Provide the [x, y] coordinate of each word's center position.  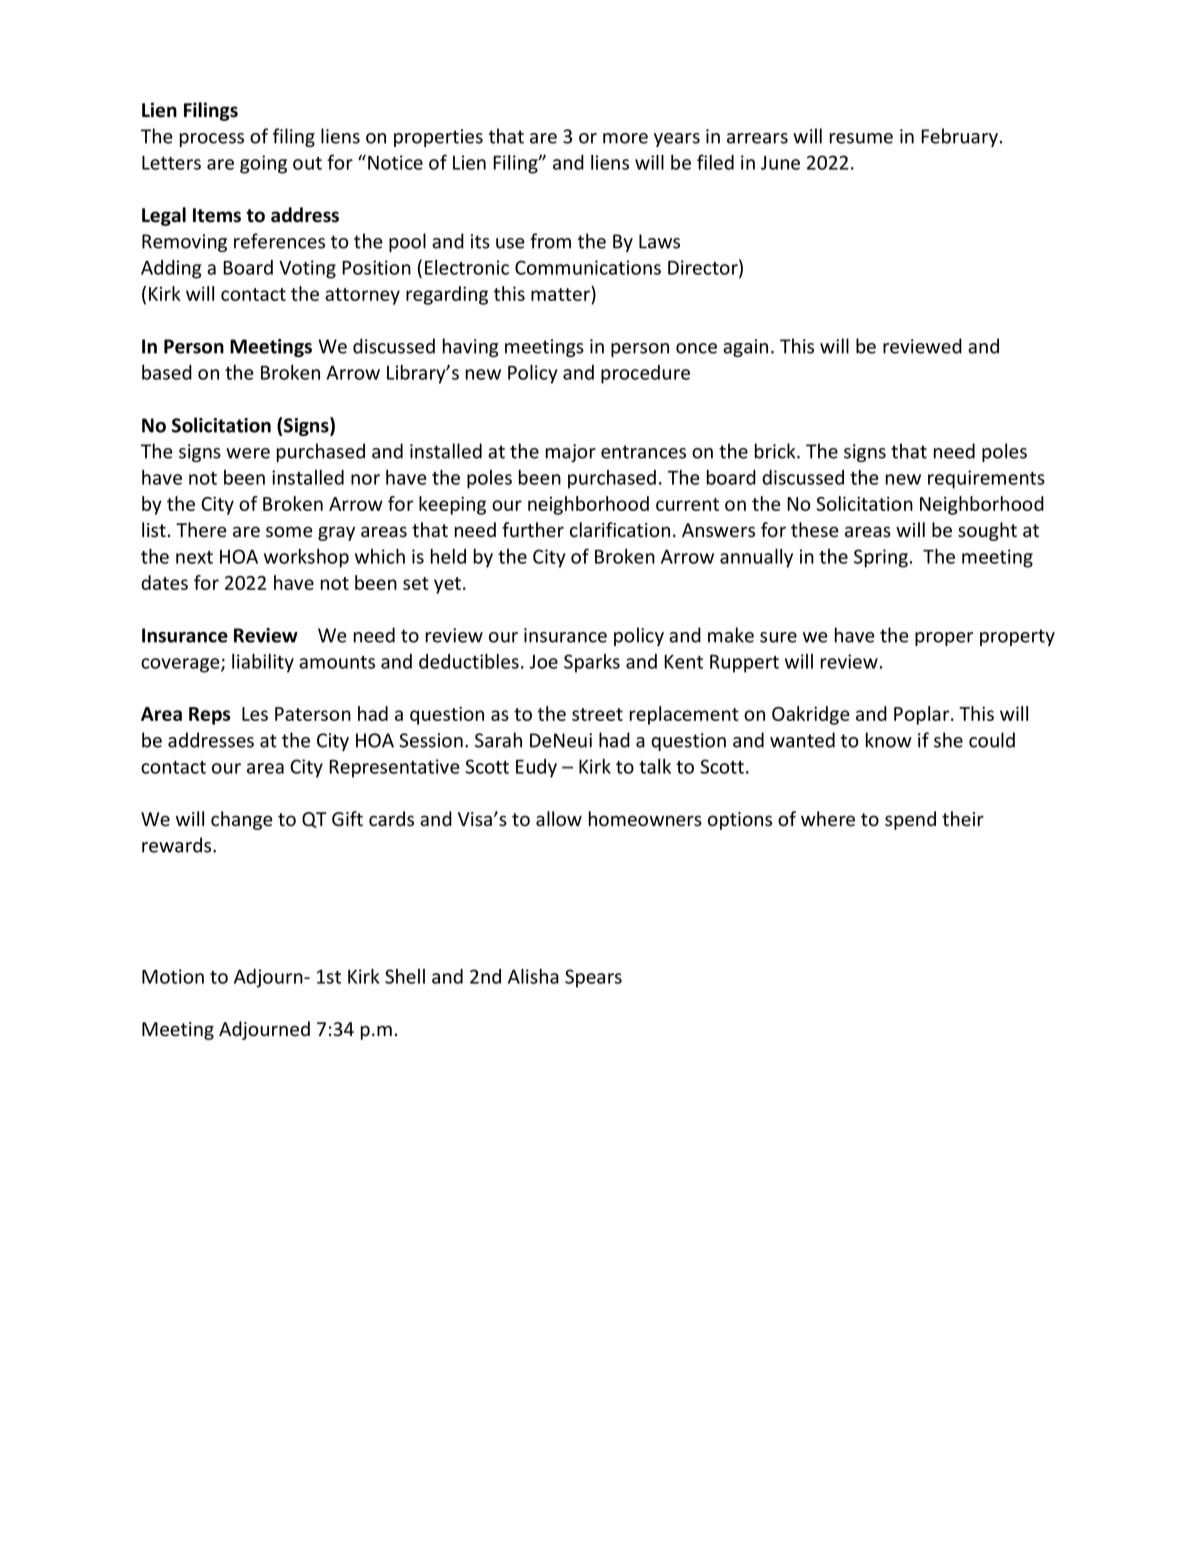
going [263, 164]
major [571, 453]
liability [263, 663]
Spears [593, 978]
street [597, 714]
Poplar [923, 715]
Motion [173, 976]
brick [776, 451]
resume [861, 138]
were [248, 453]
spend [910, 820]
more [625, 138]
